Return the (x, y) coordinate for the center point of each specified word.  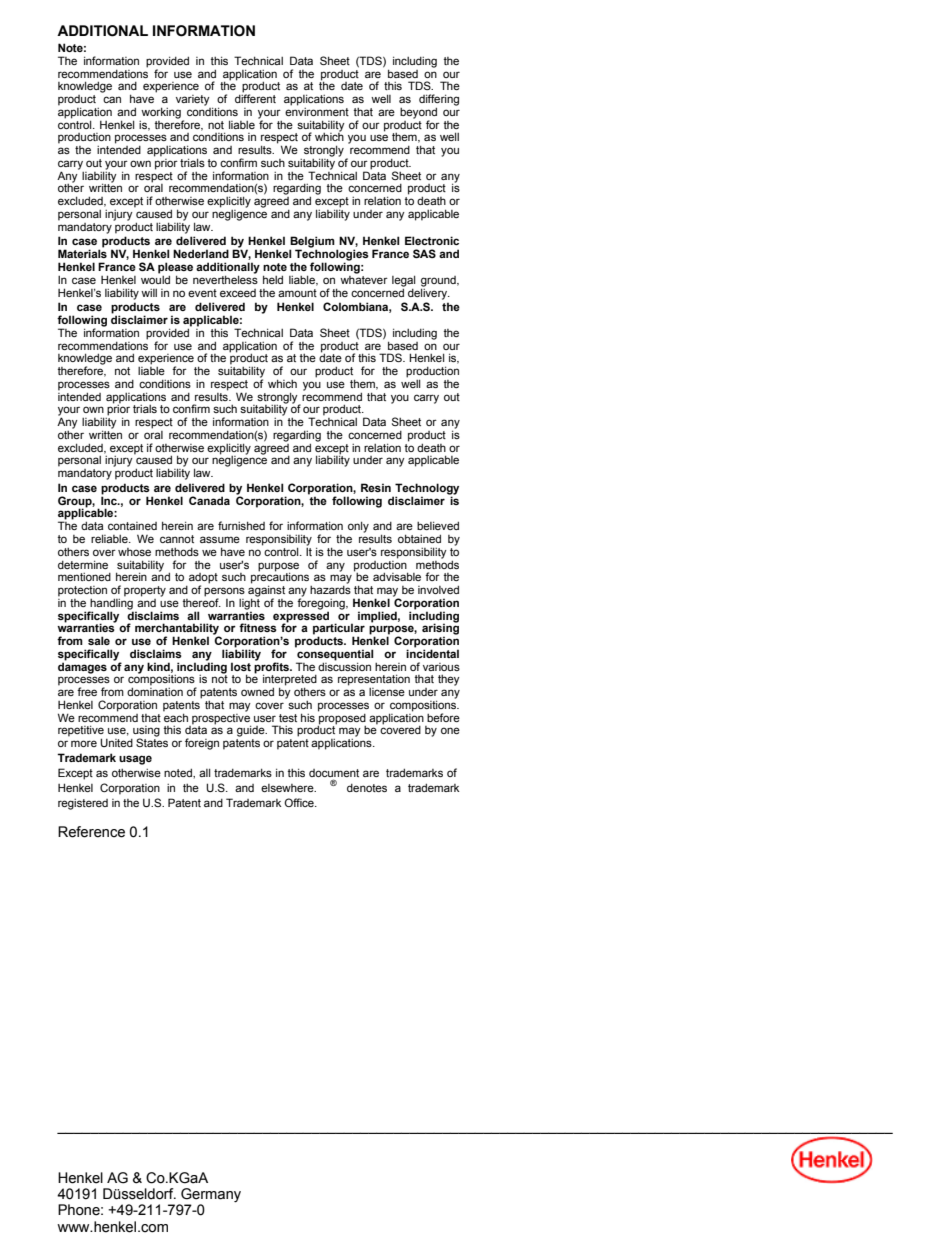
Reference (91, 832)
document (334, 773)
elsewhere (288, 788)
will (149, 293)
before (443, 717)
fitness (258, 627)
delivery (429, 293)
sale (99, 640)
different (255, 97)
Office (300, 802)
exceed (238, 293)
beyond (418, 114)
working (162, 114)
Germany (210, 1196)
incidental (432, 652)
